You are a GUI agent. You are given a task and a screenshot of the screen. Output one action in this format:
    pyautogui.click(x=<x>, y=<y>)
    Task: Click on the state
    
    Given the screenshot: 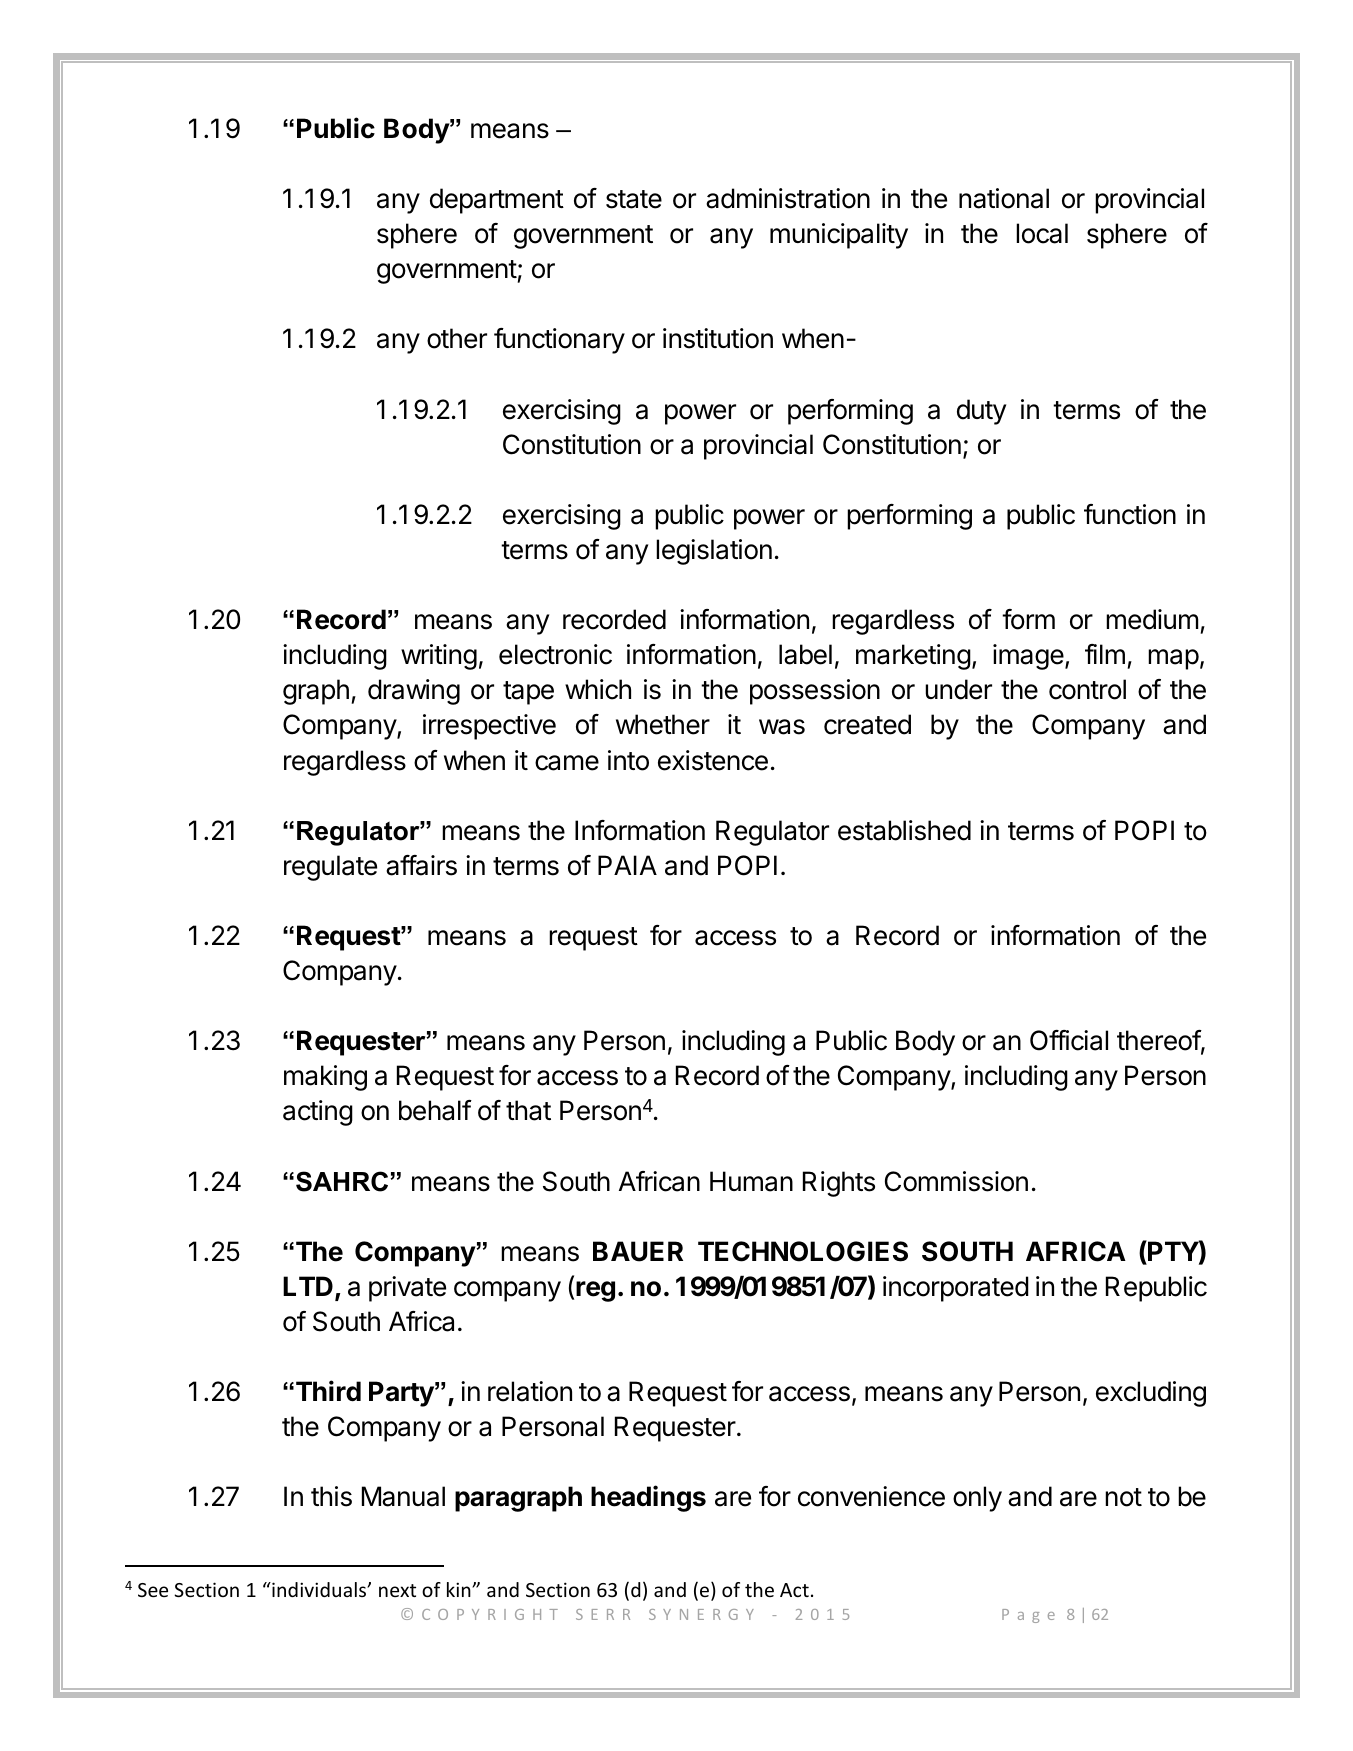 What is the action you would take?
    pyautogui.click(x=634, y=199)
